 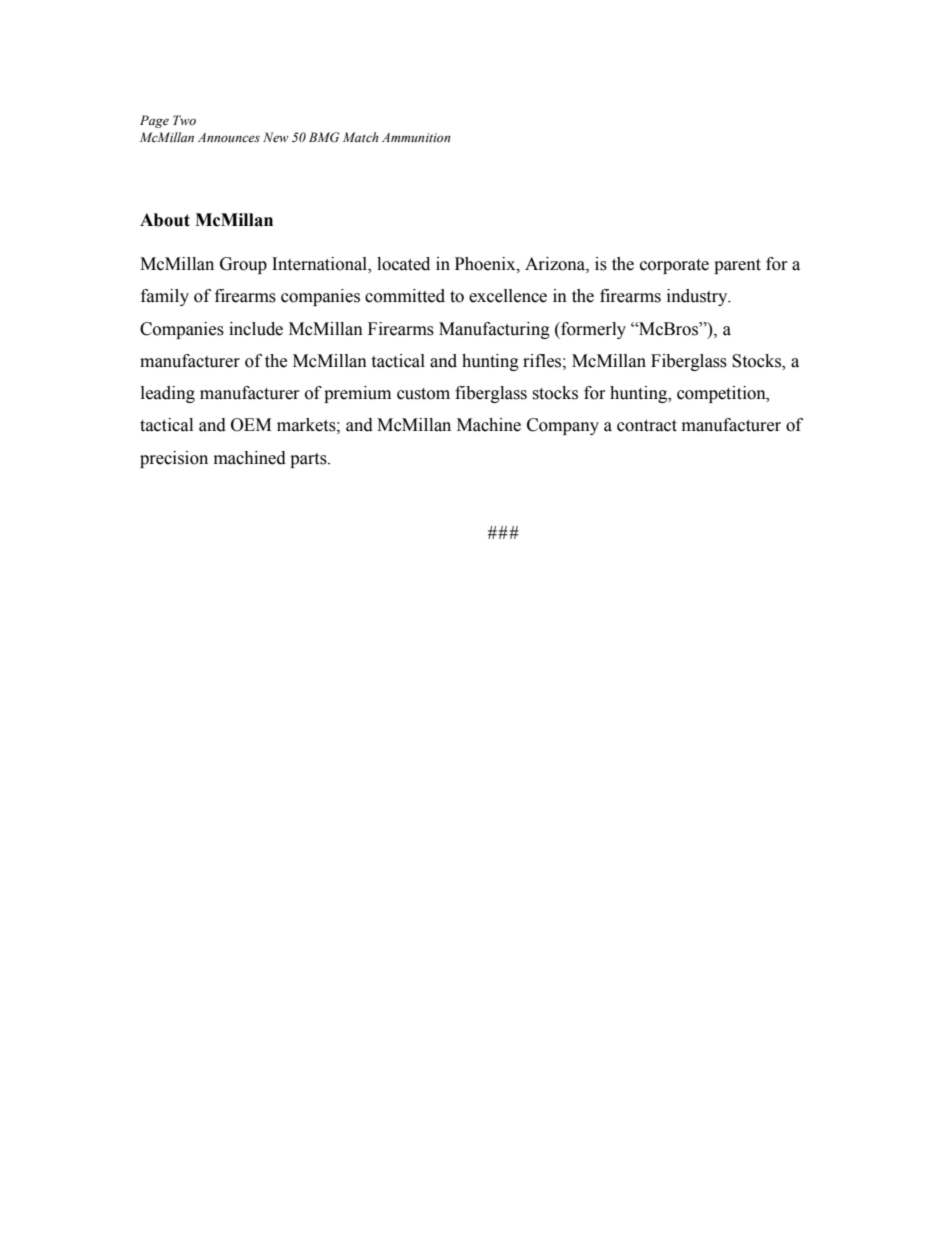 I want to click on family, so click(x=165, y=297).
